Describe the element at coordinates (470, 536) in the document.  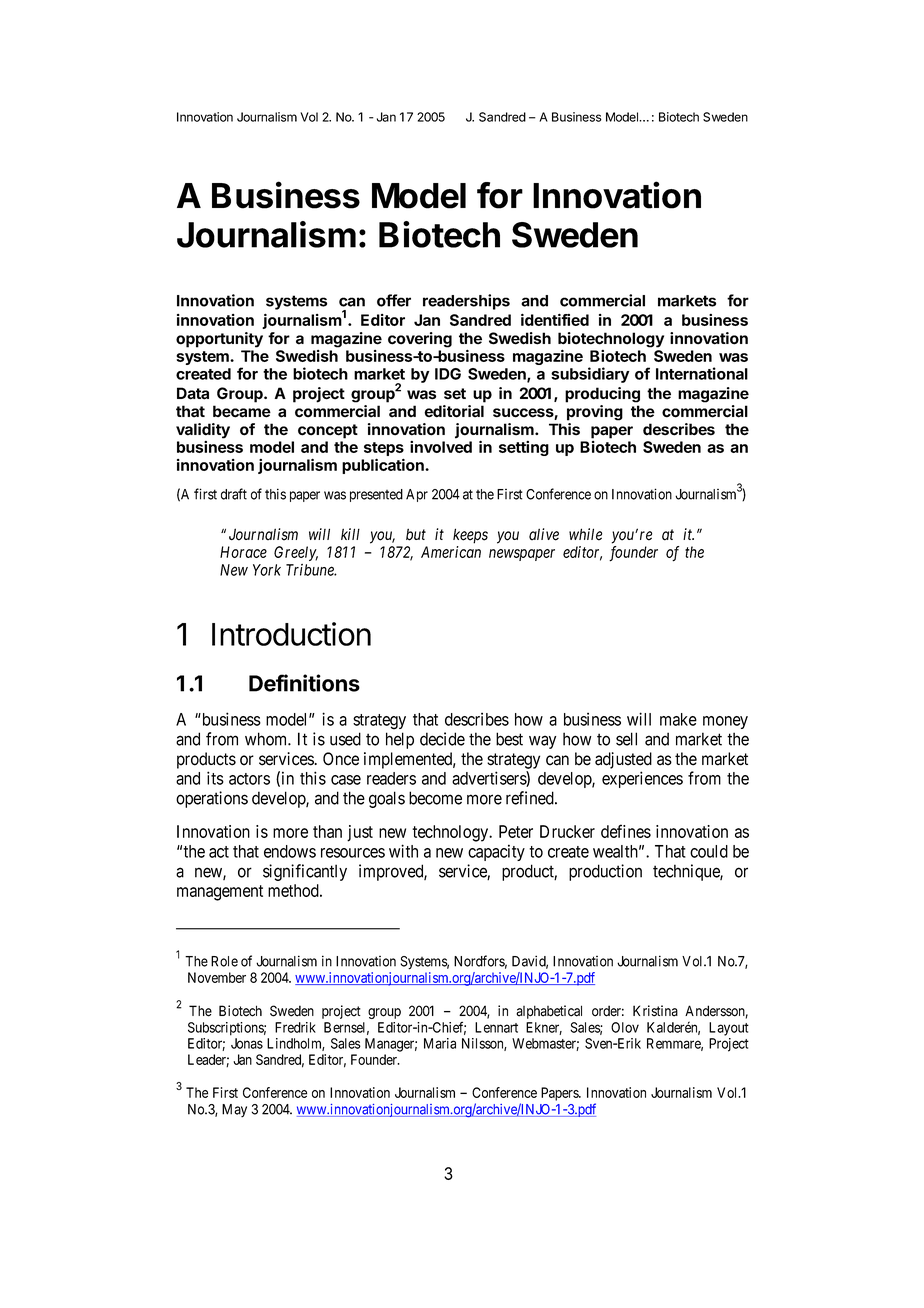
I see `keeps` at that location.
